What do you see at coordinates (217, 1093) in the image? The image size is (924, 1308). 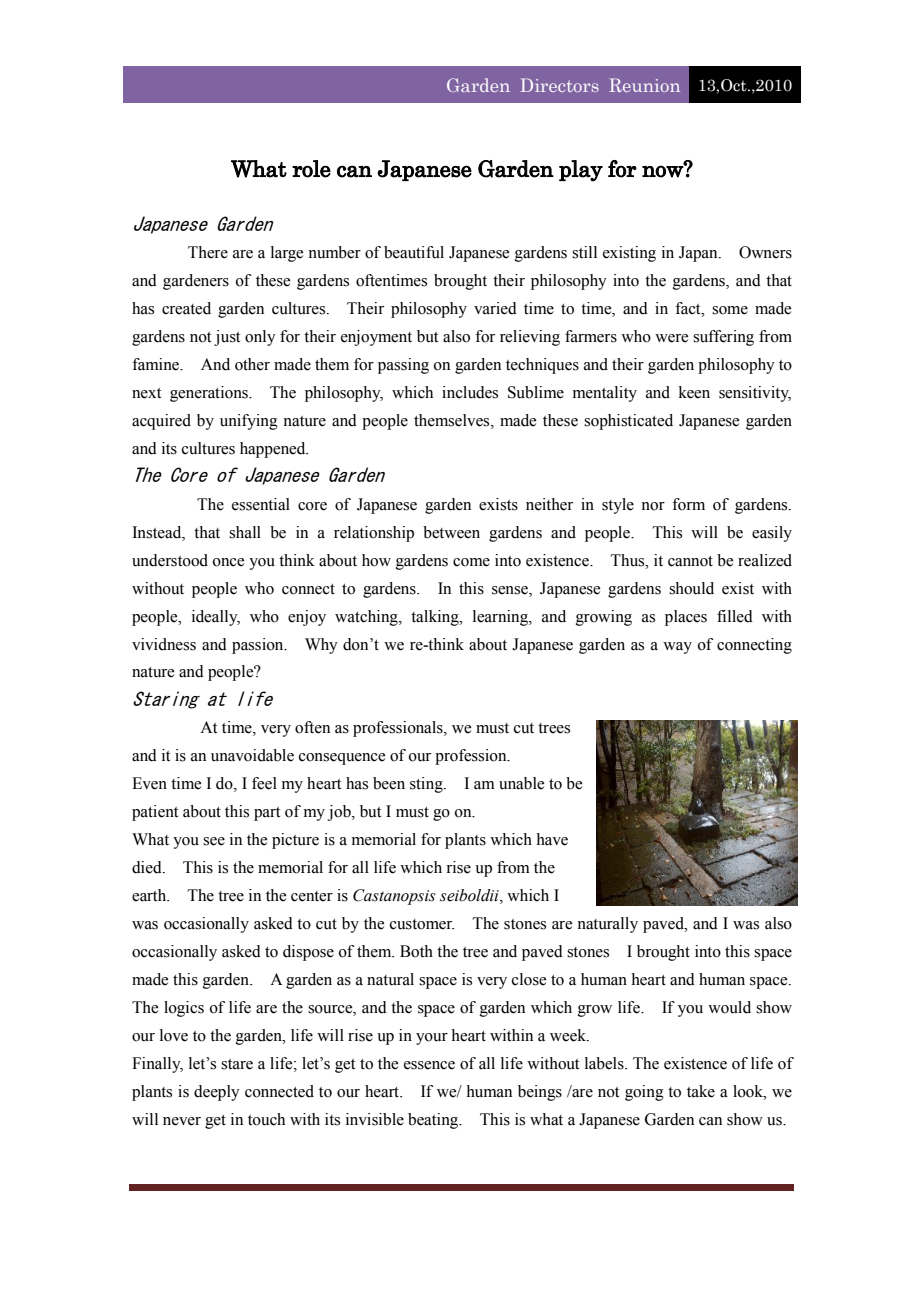 I see `deeply` at bounding box center [217, 1093].
